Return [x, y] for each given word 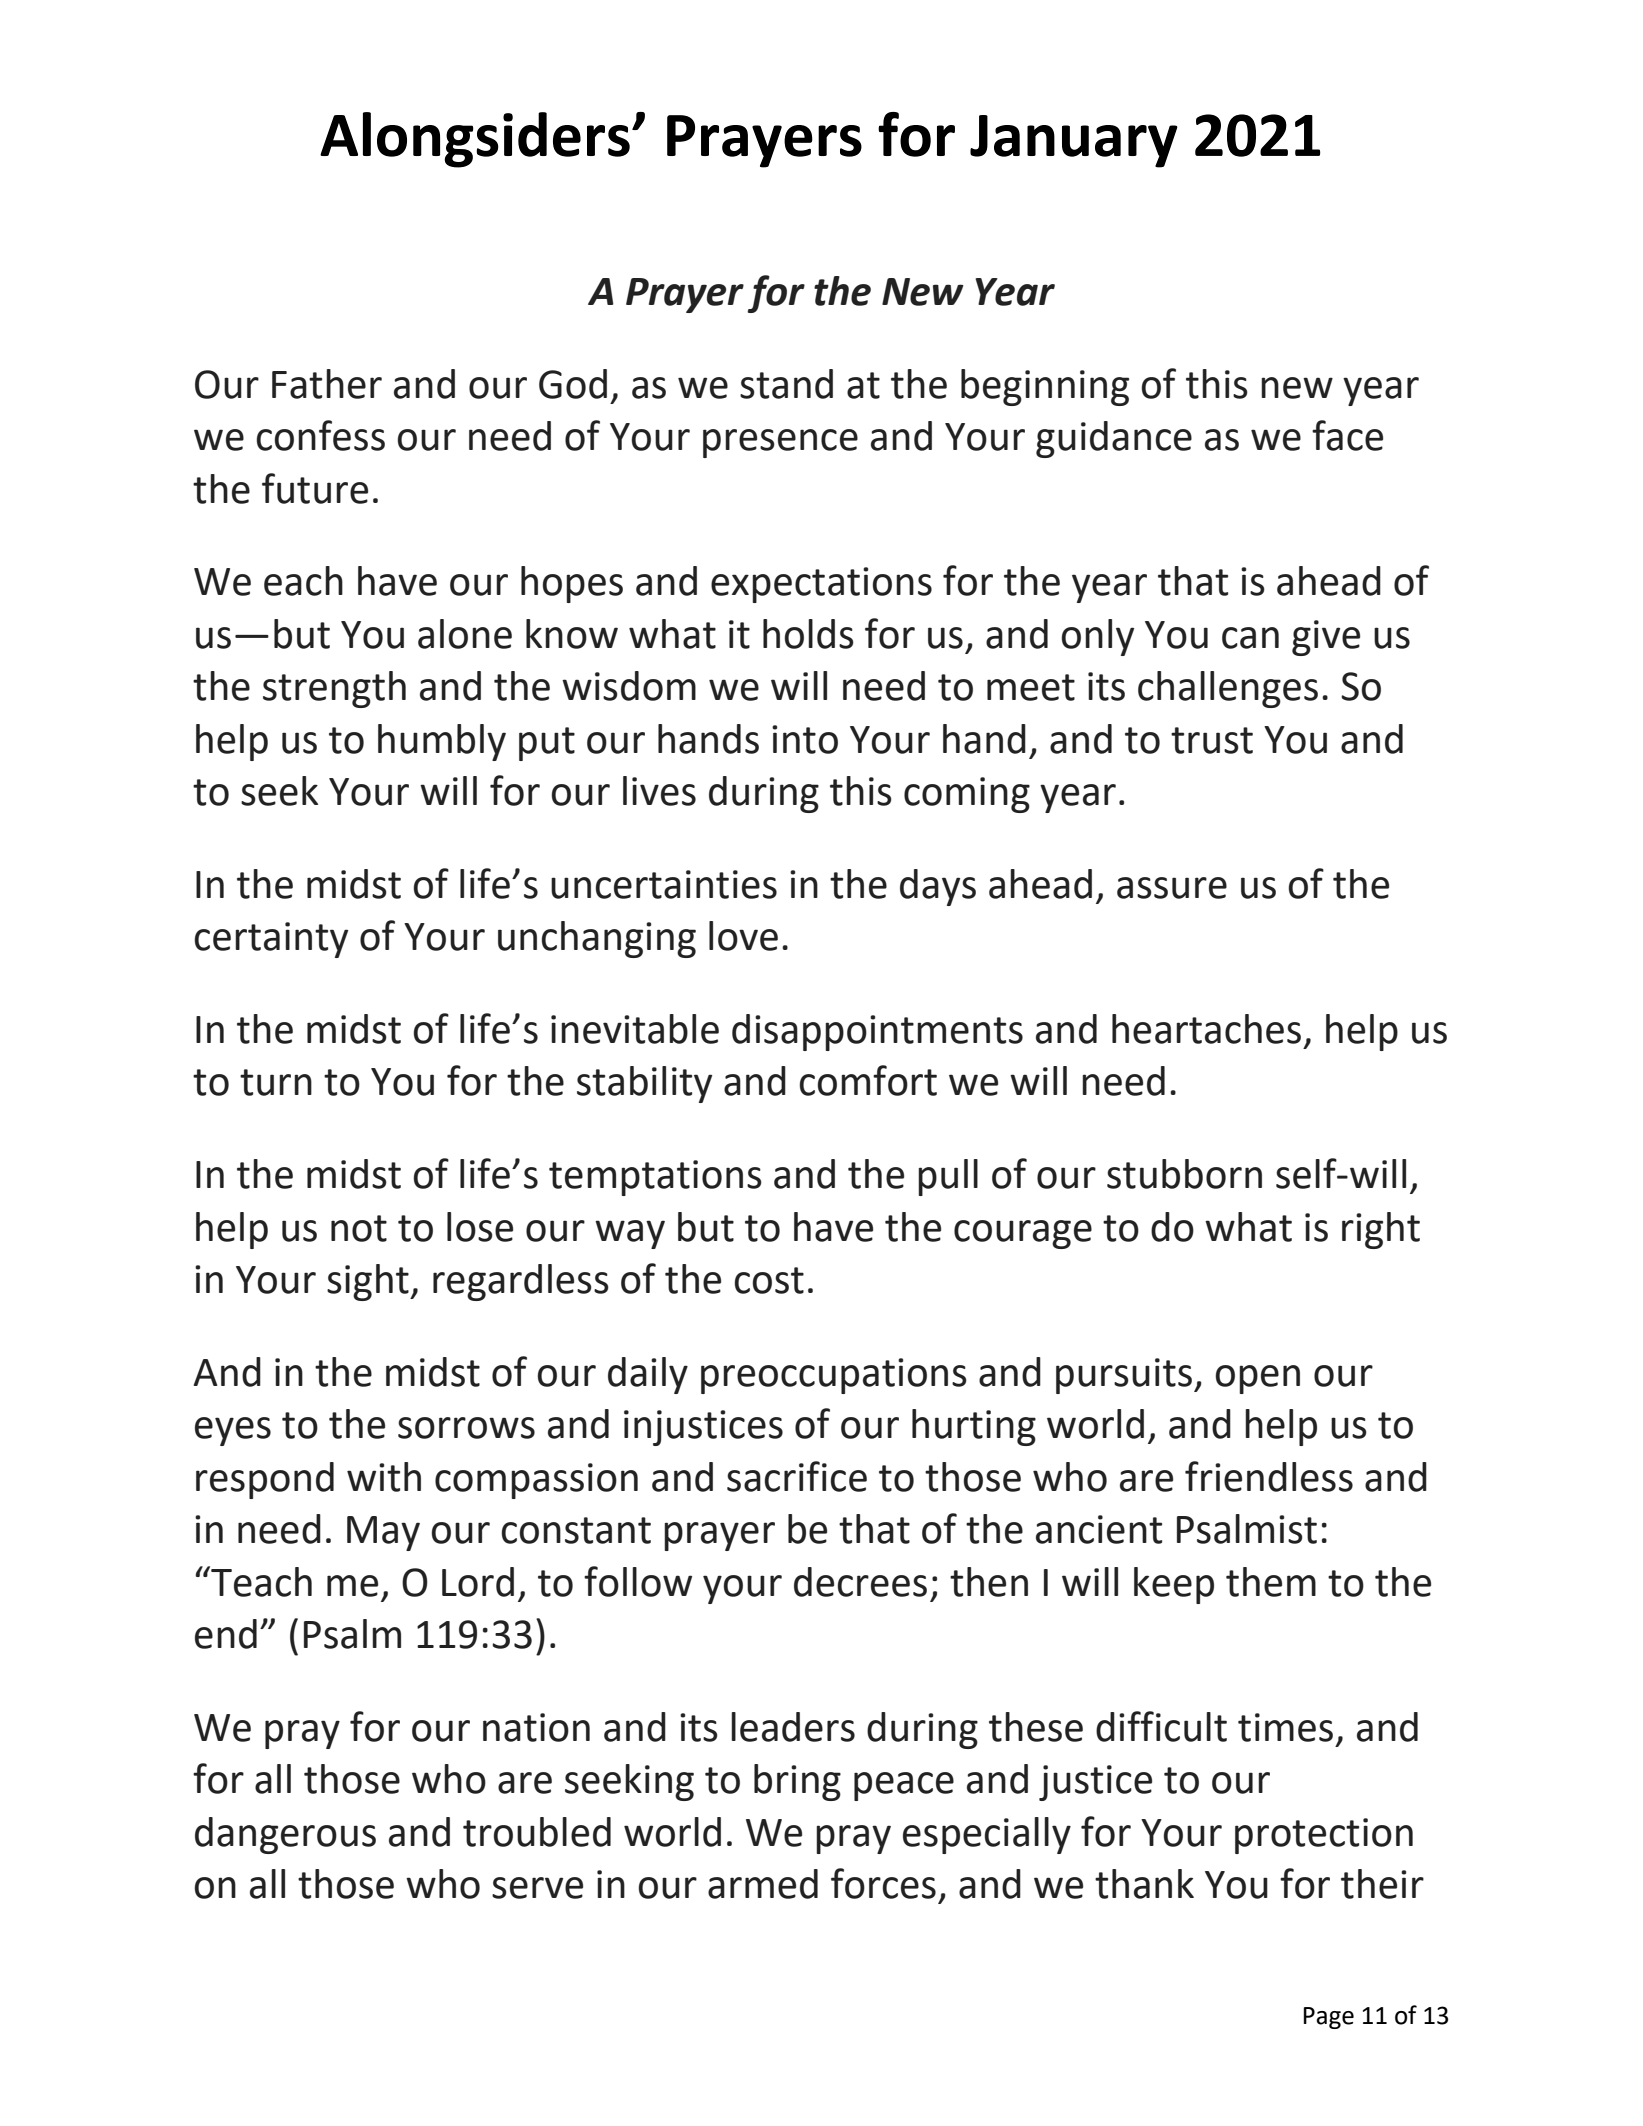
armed [763, 1884]
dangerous [285, 1835]
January [1074, 141]
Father [327, 384]
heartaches [1206, 1029]
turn [276, 1082]
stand [786, 384]
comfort [868, 1080]
